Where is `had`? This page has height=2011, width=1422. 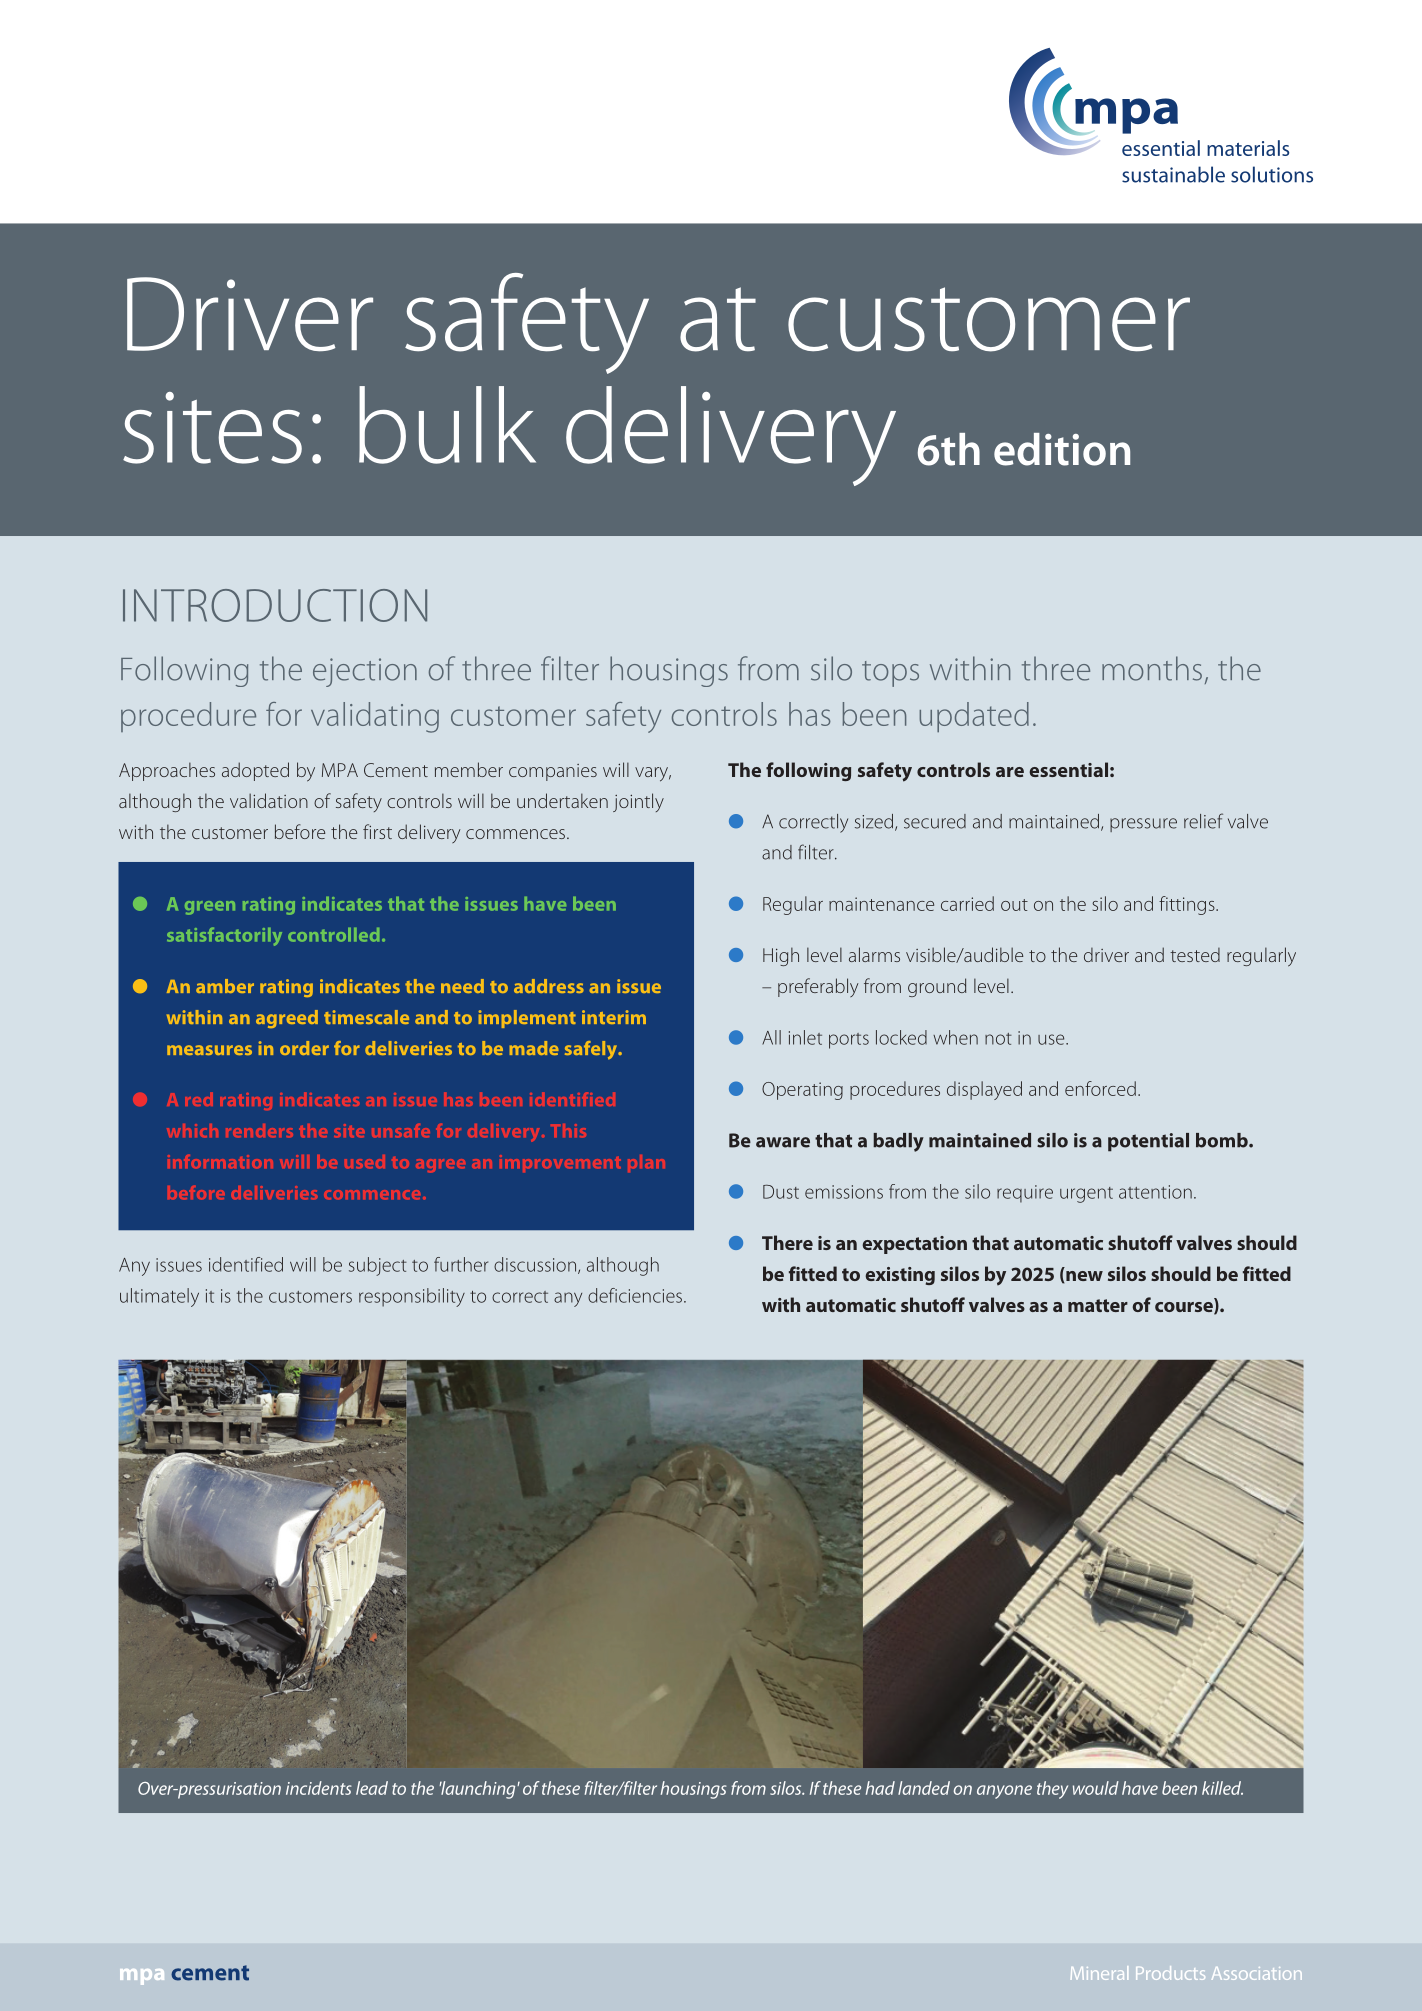 had is located at coordinates (880, 1788).
